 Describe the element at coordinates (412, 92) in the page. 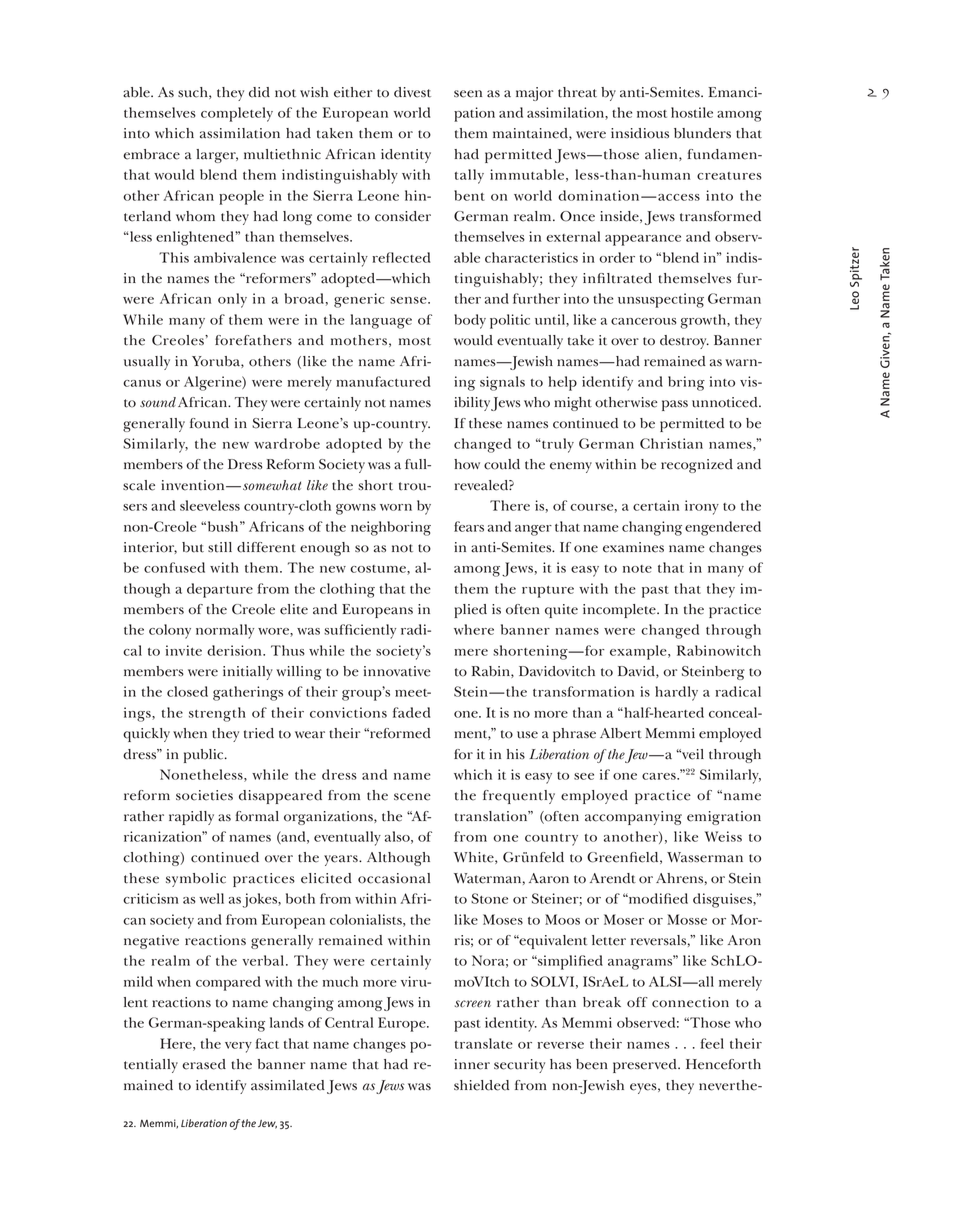

I see `divest` at that location.
